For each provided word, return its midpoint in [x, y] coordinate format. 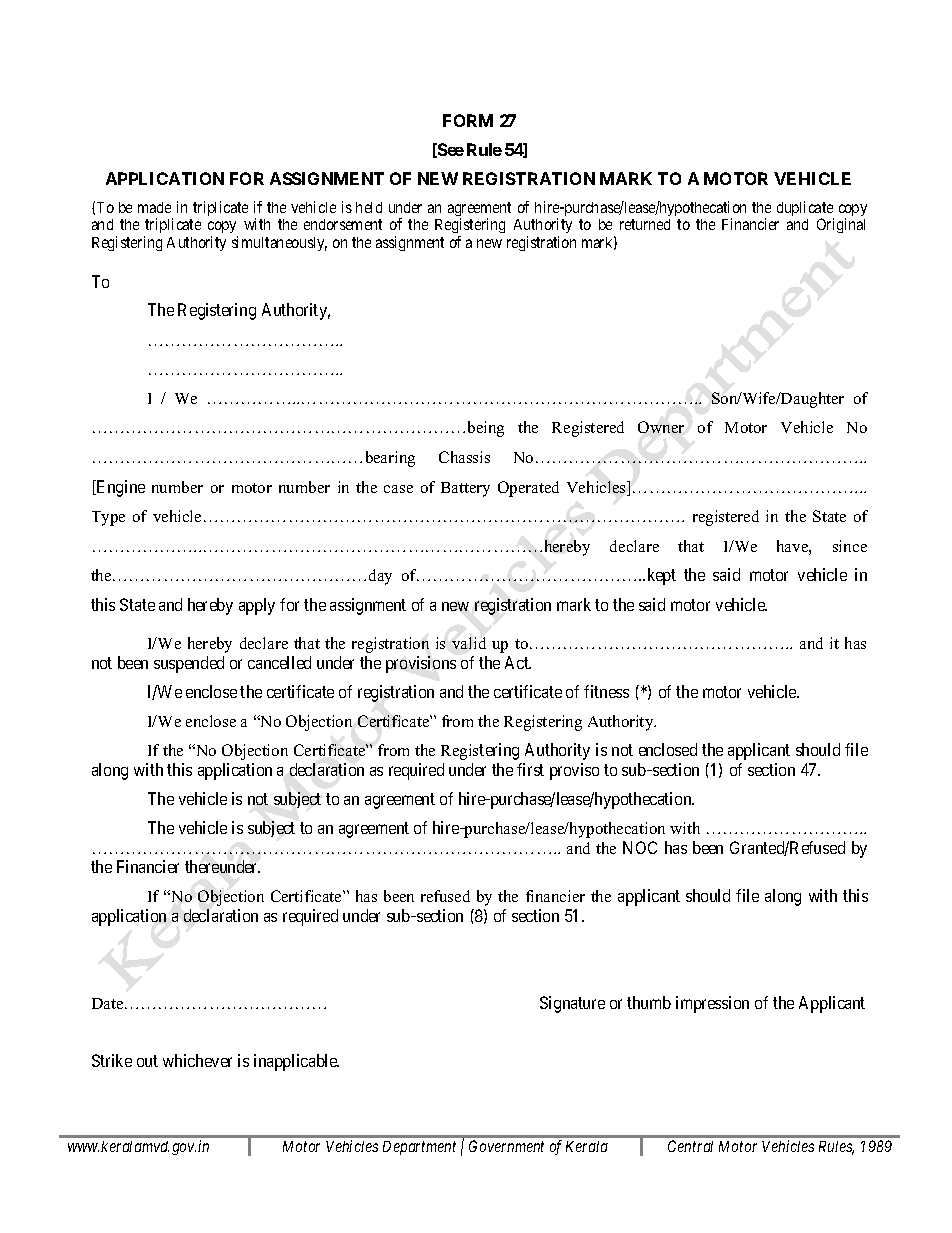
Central [690, 1146]
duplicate [805, 210]
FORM [468, 120]
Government [506, 1146]
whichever [197, 1060]
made [154, 207]
